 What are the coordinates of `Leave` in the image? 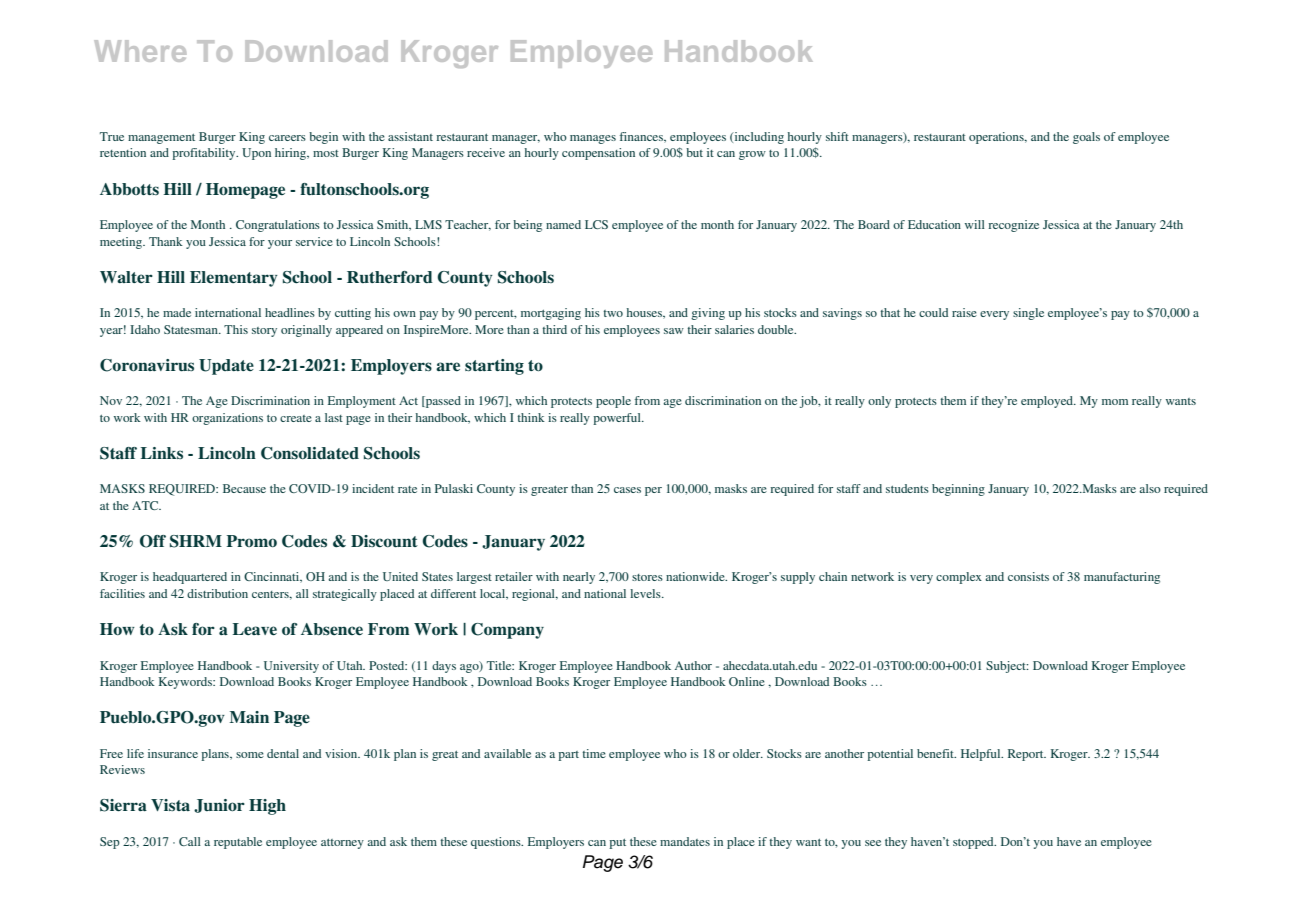 It's located at (254, 629).
